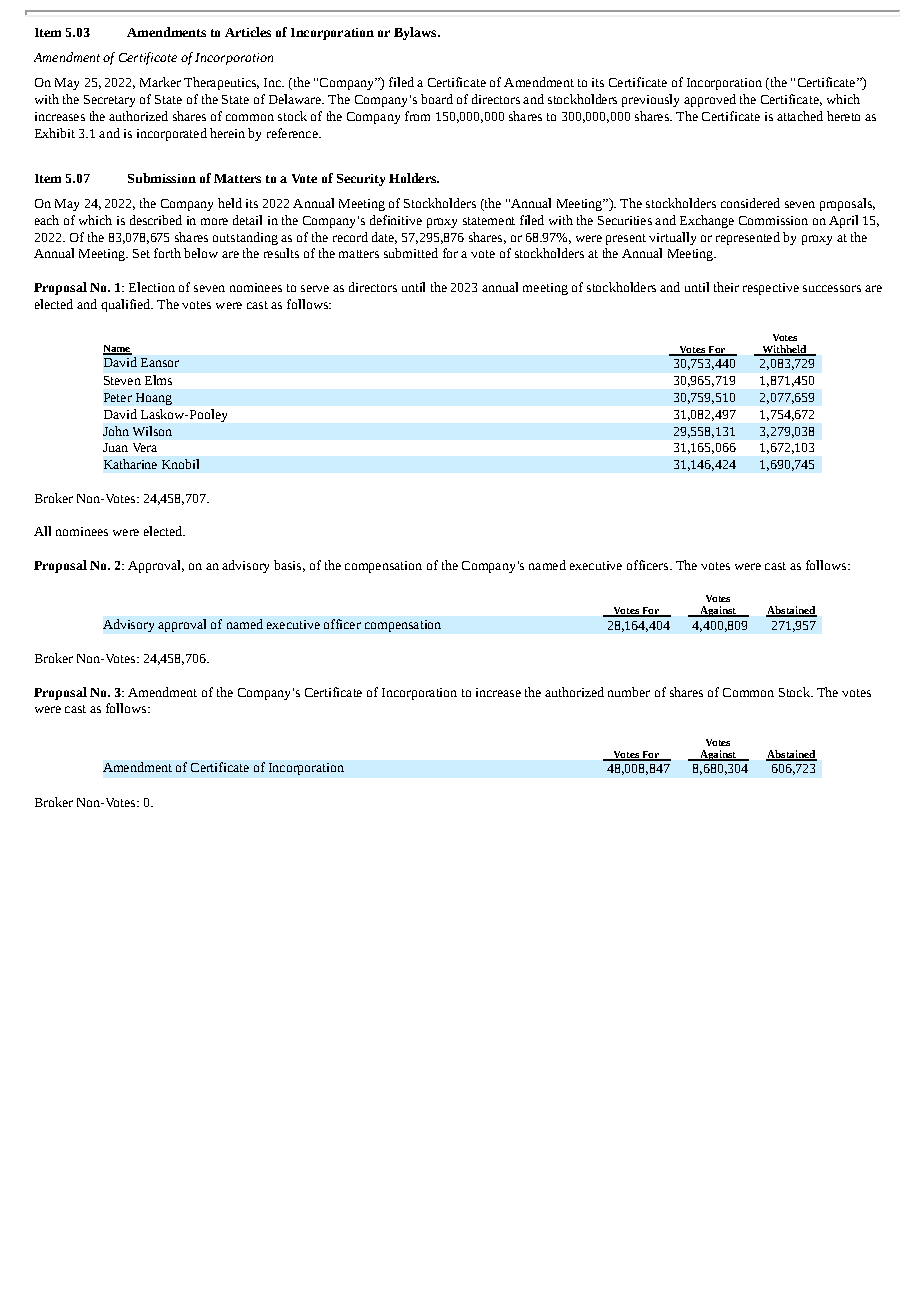 This page has width=924, height=1308. What do you see at coordinates (160, 82) in the page?
I see `Marker` at bounding box center [160, 82].
